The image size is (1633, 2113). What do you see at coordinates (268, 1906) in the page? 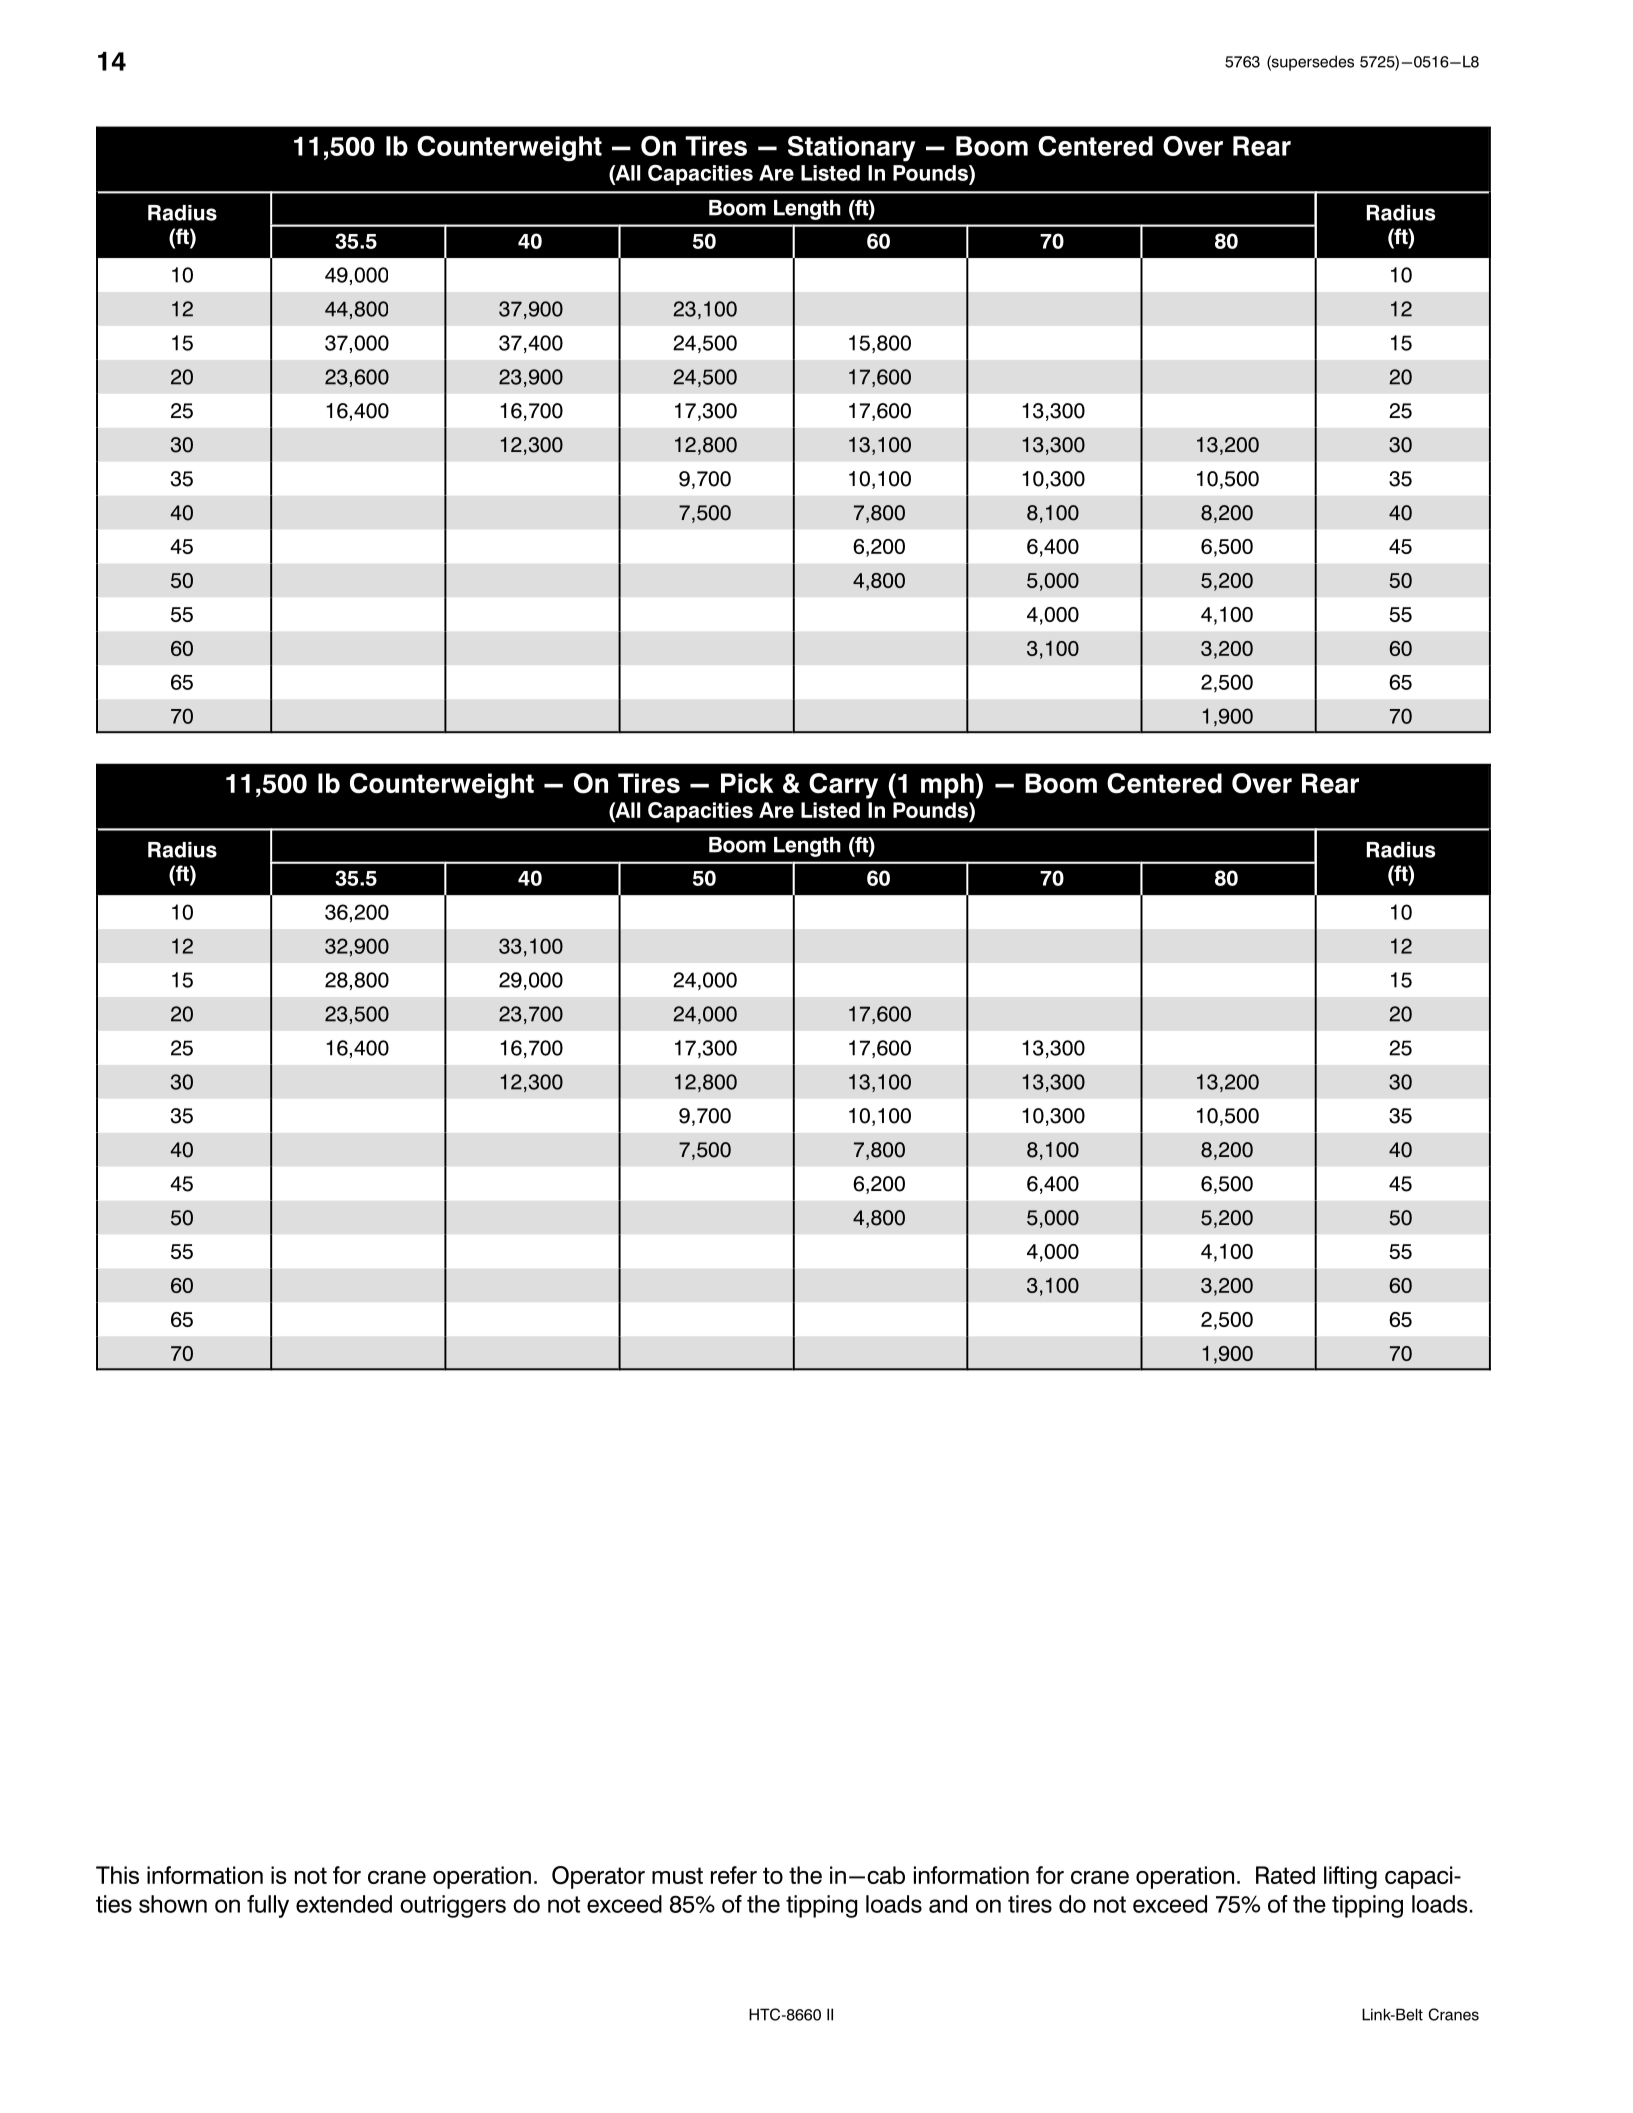
I see `fully` at bounding box center [268, 1906].
